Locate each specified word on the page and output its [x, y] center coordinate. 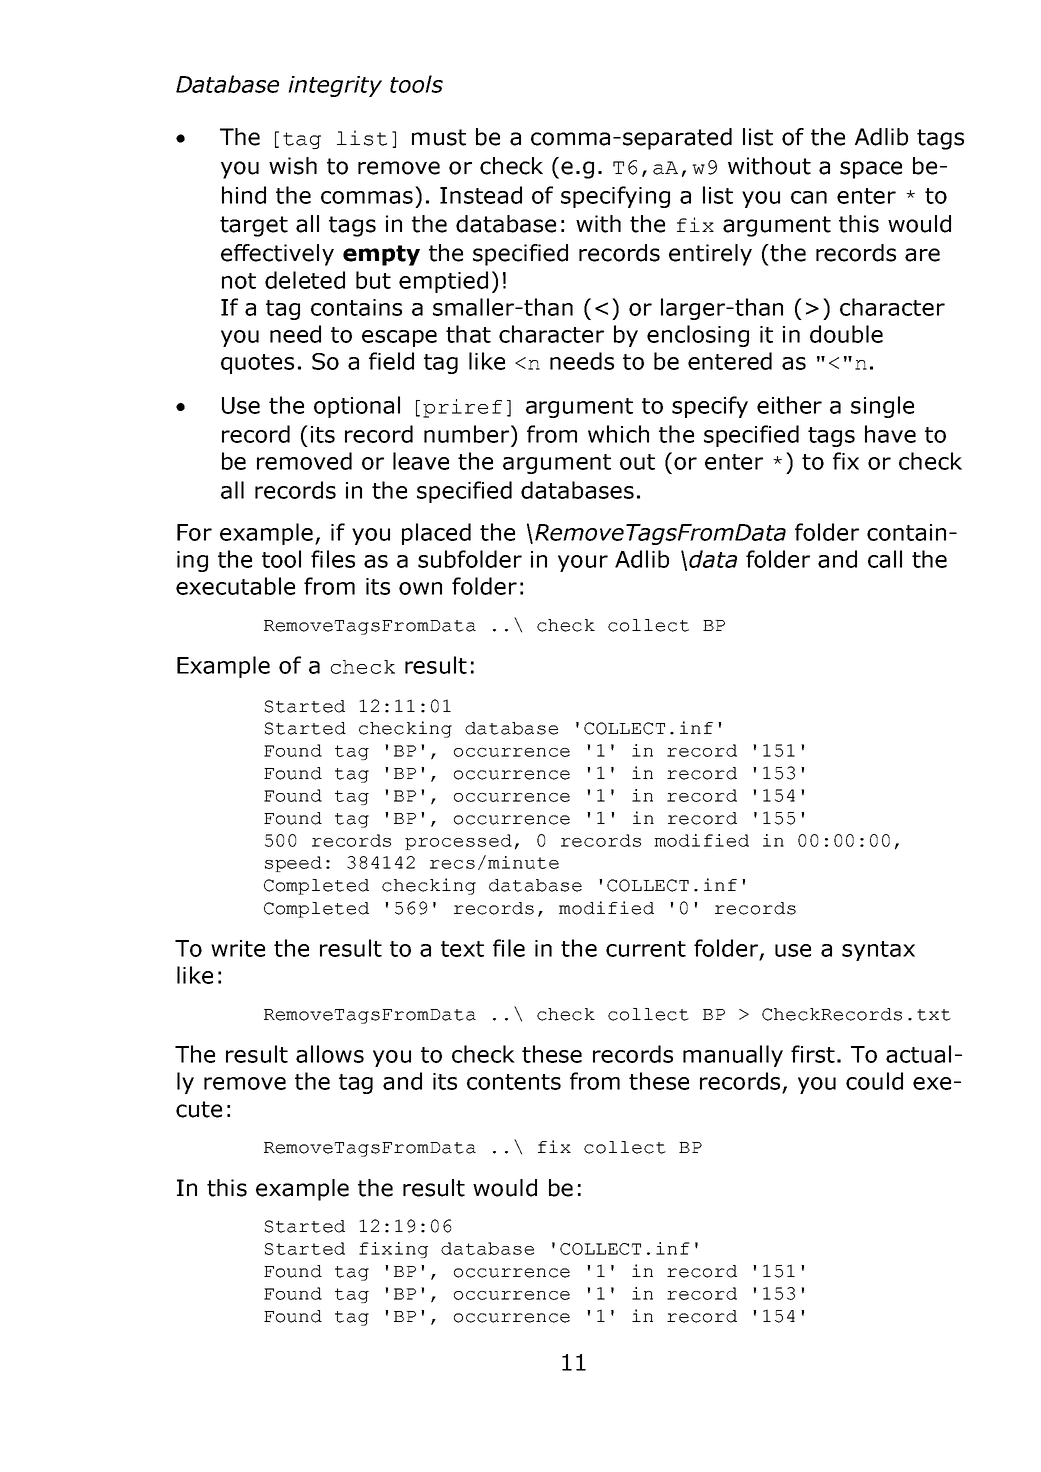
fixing [393, 1250]
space [871, 170]
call [885, 559]
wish [293, 166]
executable [235, 586]
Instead [481, 195]
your [583, 563]
